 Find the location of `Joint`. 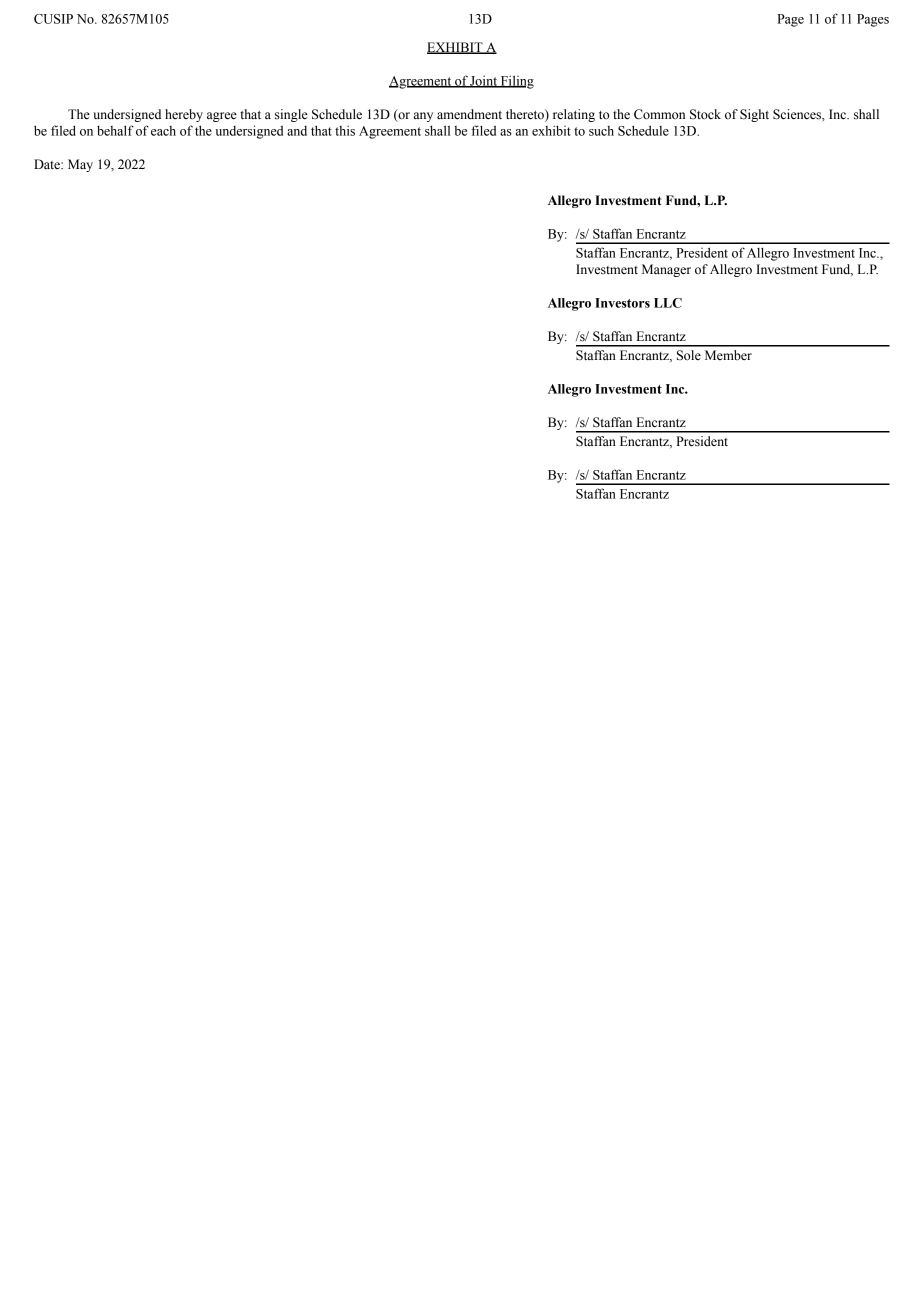

Joint is located at coordinates (484, 81).
